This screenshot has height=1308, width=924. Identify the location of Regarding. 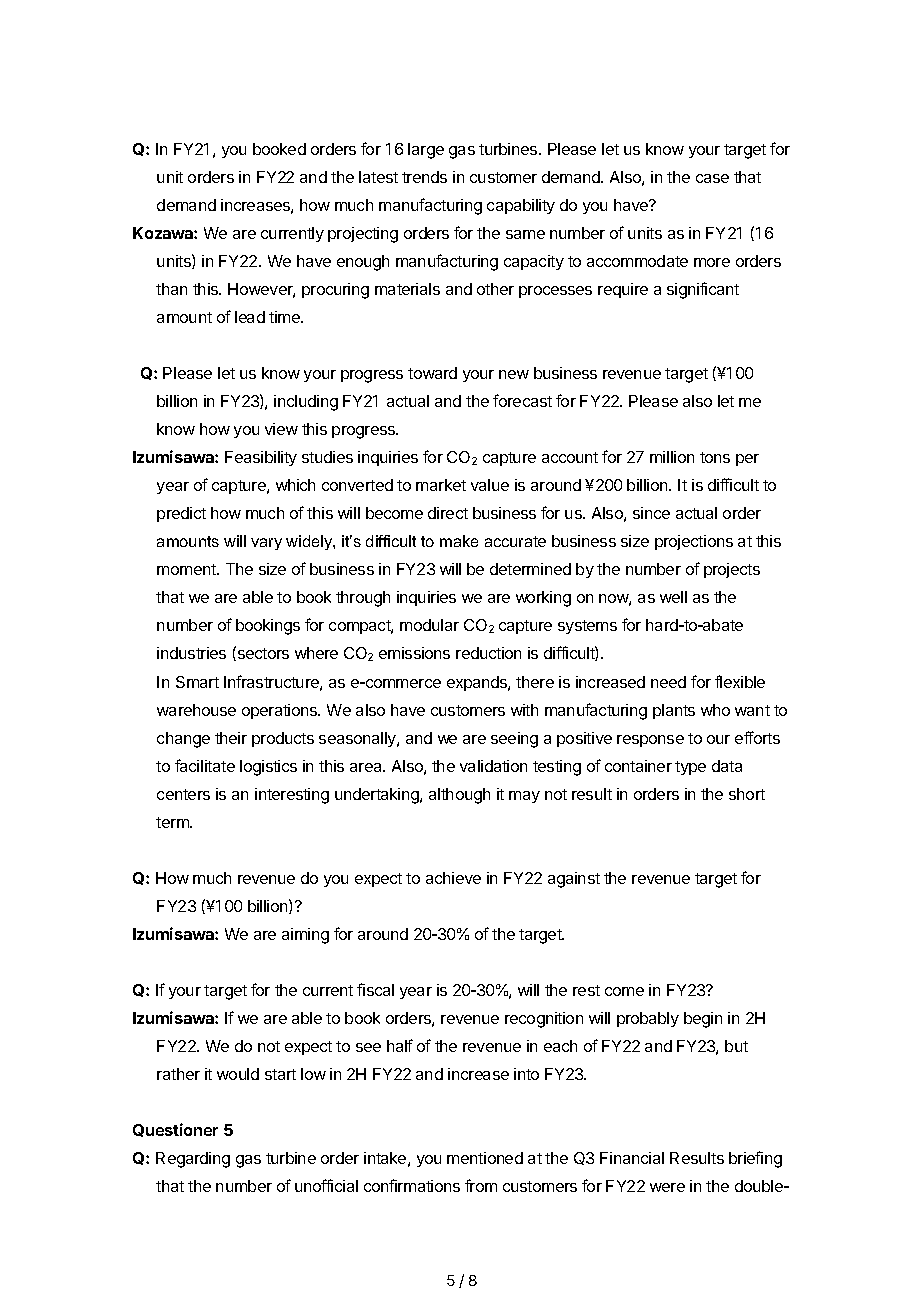
(193, 1160).
